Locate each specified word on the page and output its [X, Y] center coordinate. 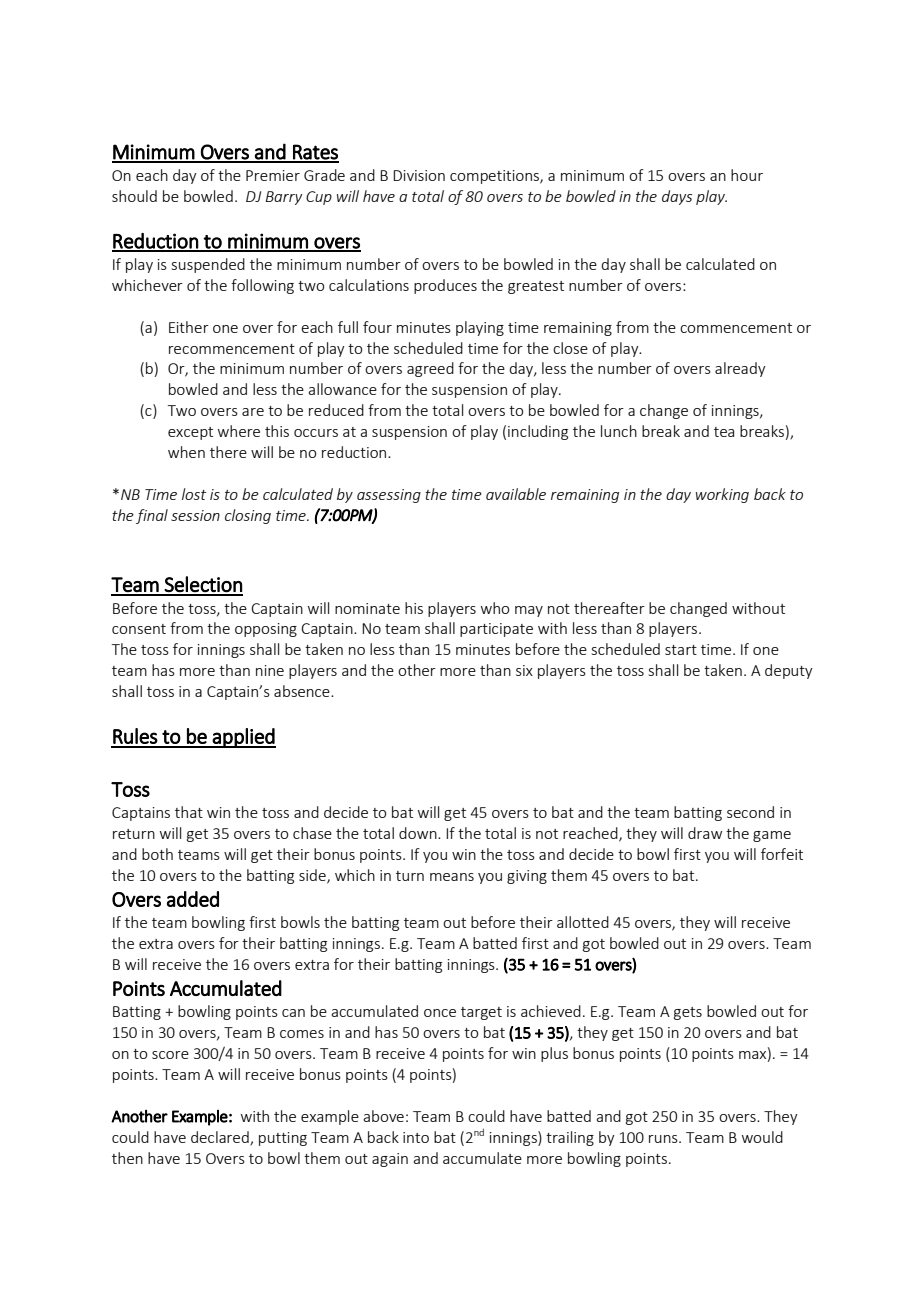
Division [419, 175]
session [195, 515]
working [722, 495]
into [416, 1137]
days [677, 197]
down [419, 833]
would [762, 1137]
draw [705, 833]
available [516, 494]
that [189, 812]
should [134, 196]
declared [221, 1138]
